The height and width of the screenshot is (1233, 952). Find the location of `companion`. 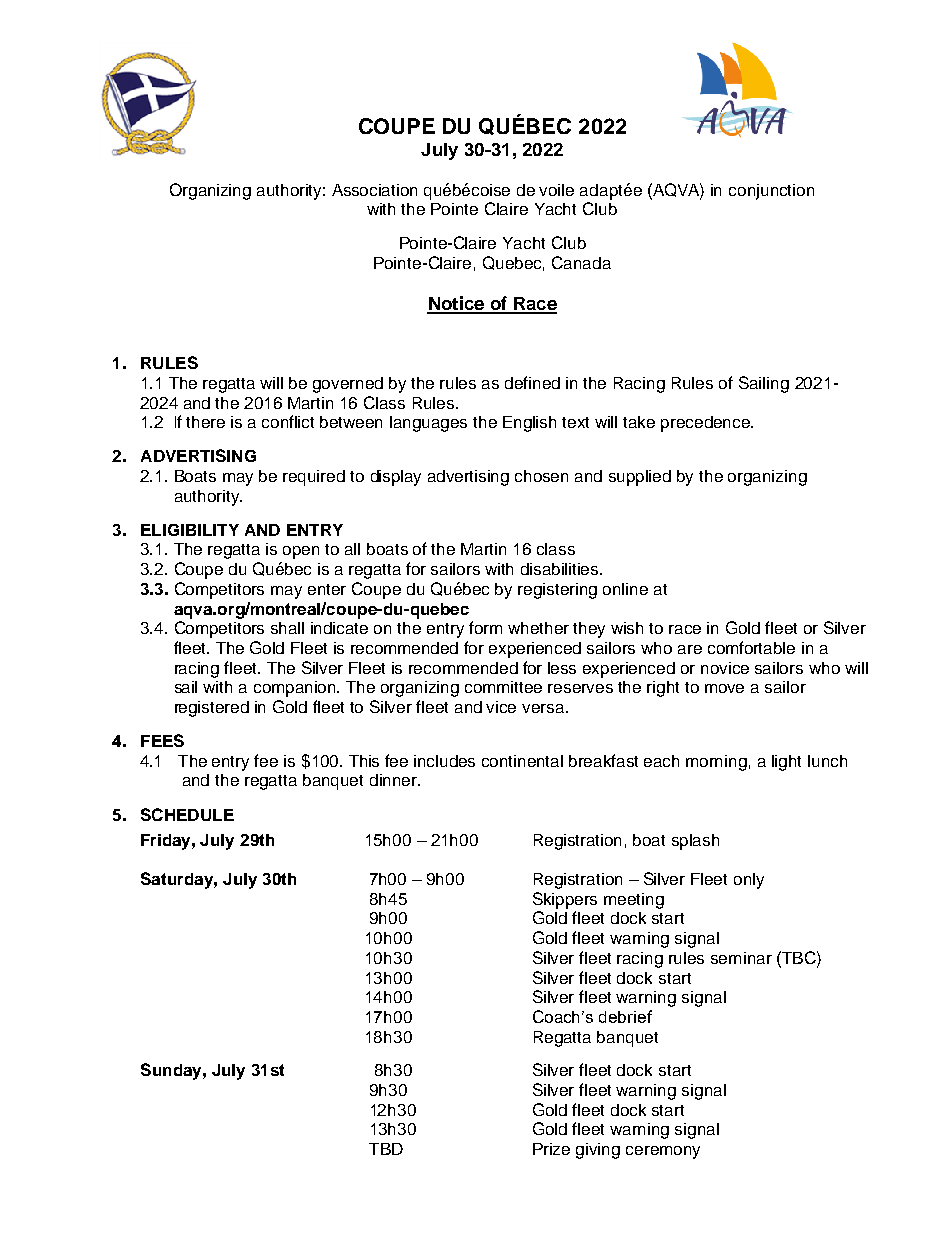

companion is located at coordinates (296, 689).
